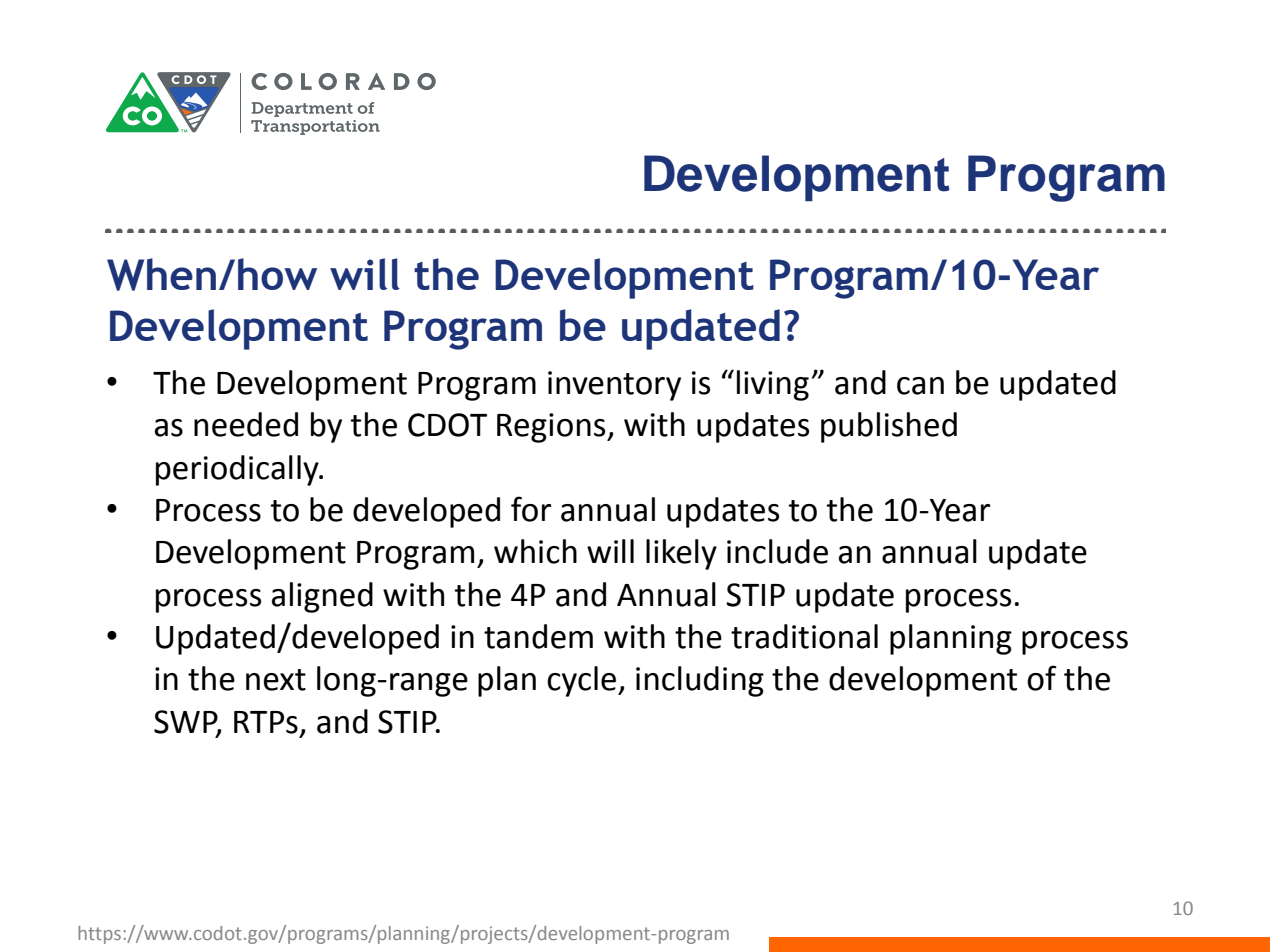 This screenshot has width=1270, height=952. I want to click on periodically, so click(238, 470).
